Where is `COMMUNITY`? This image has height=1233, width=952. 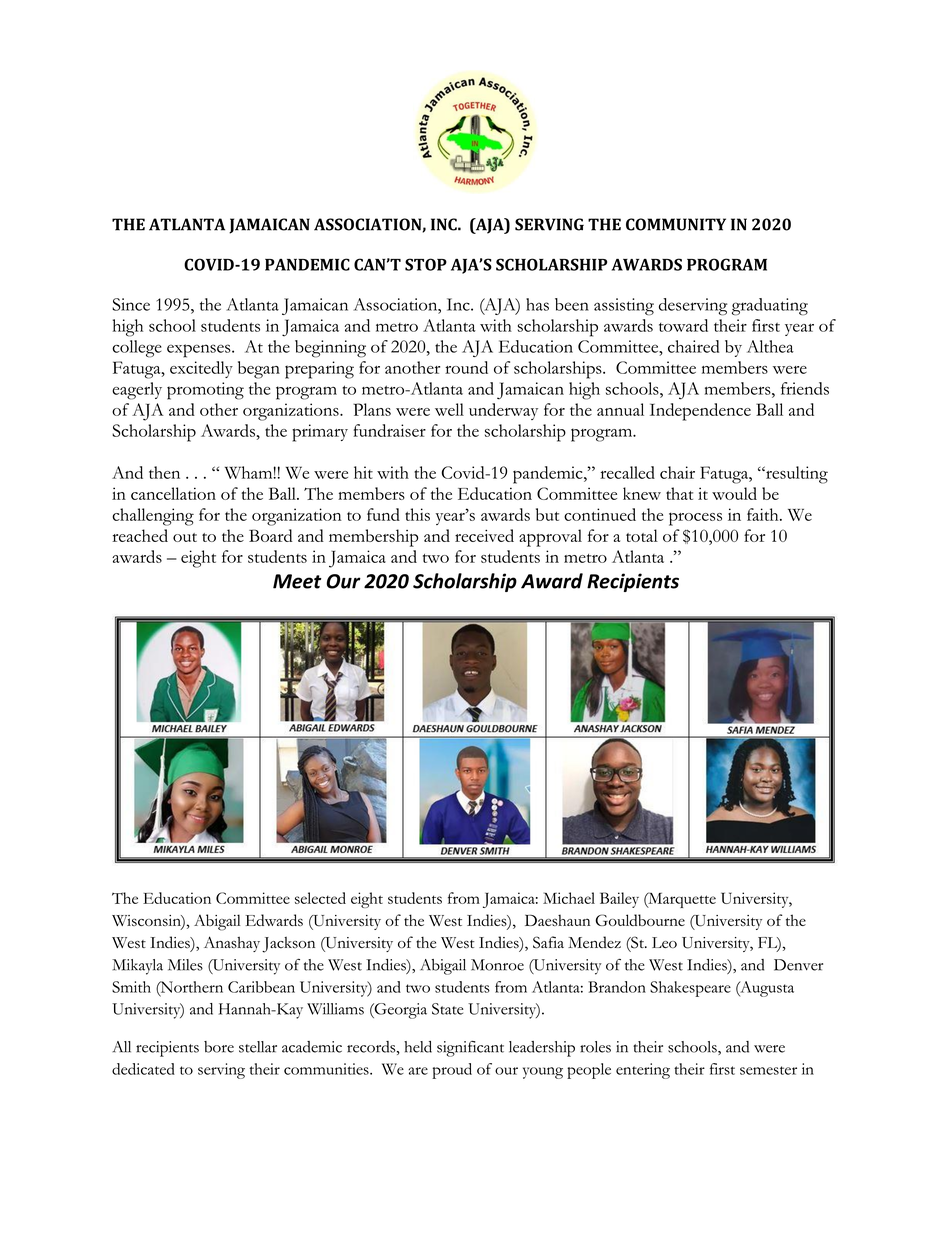 COMMUNITY is located at coordinates (676, 224).
